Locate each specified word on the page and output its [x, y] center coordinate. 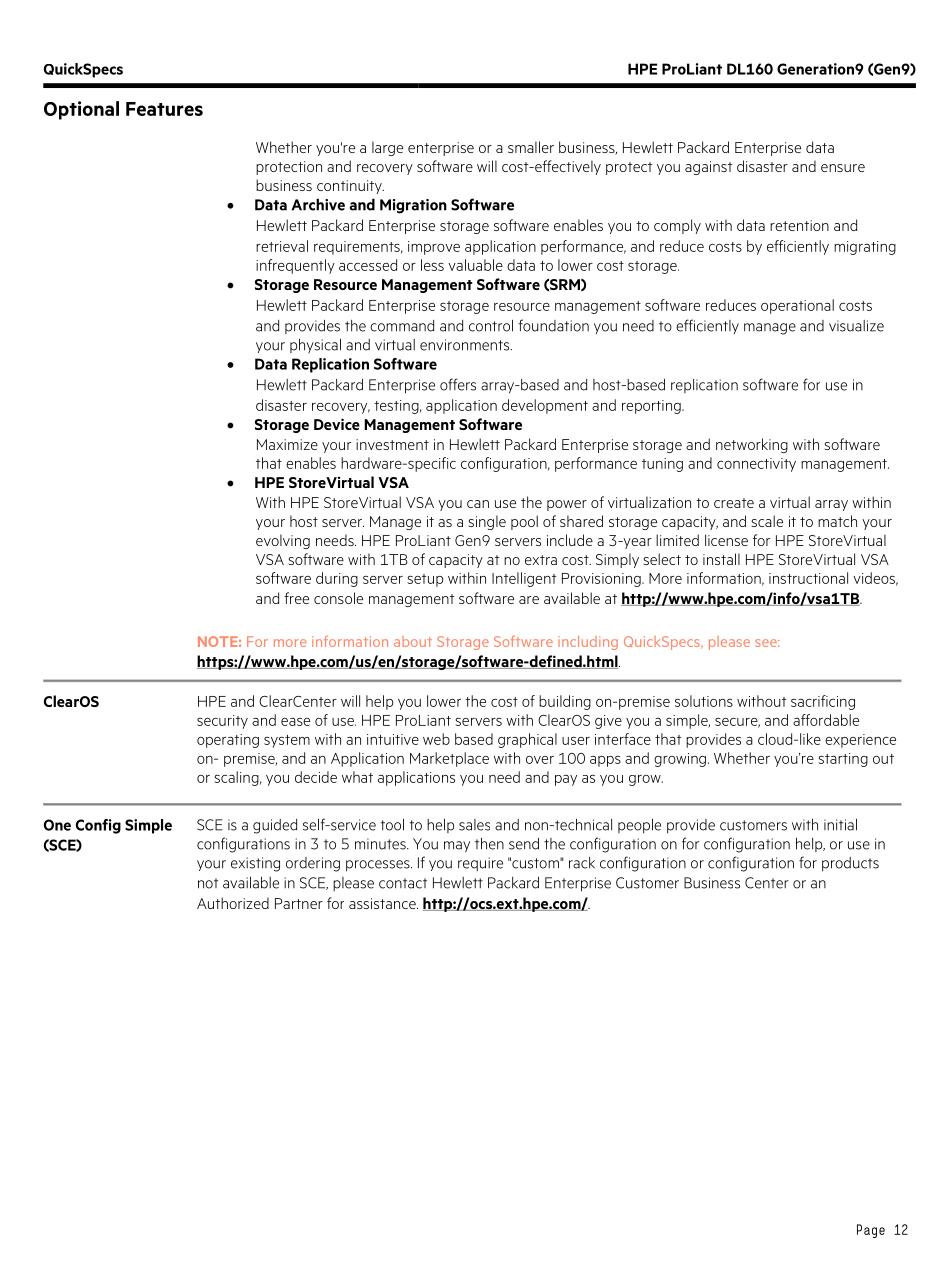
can [478, 504]
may [457, 847]
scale [767, 521]
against [709, 168]
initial [840, 825]
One [57, 825]
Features [164, 109]
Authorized [233, 903]
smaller [531, 147]
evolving [283, 541]
